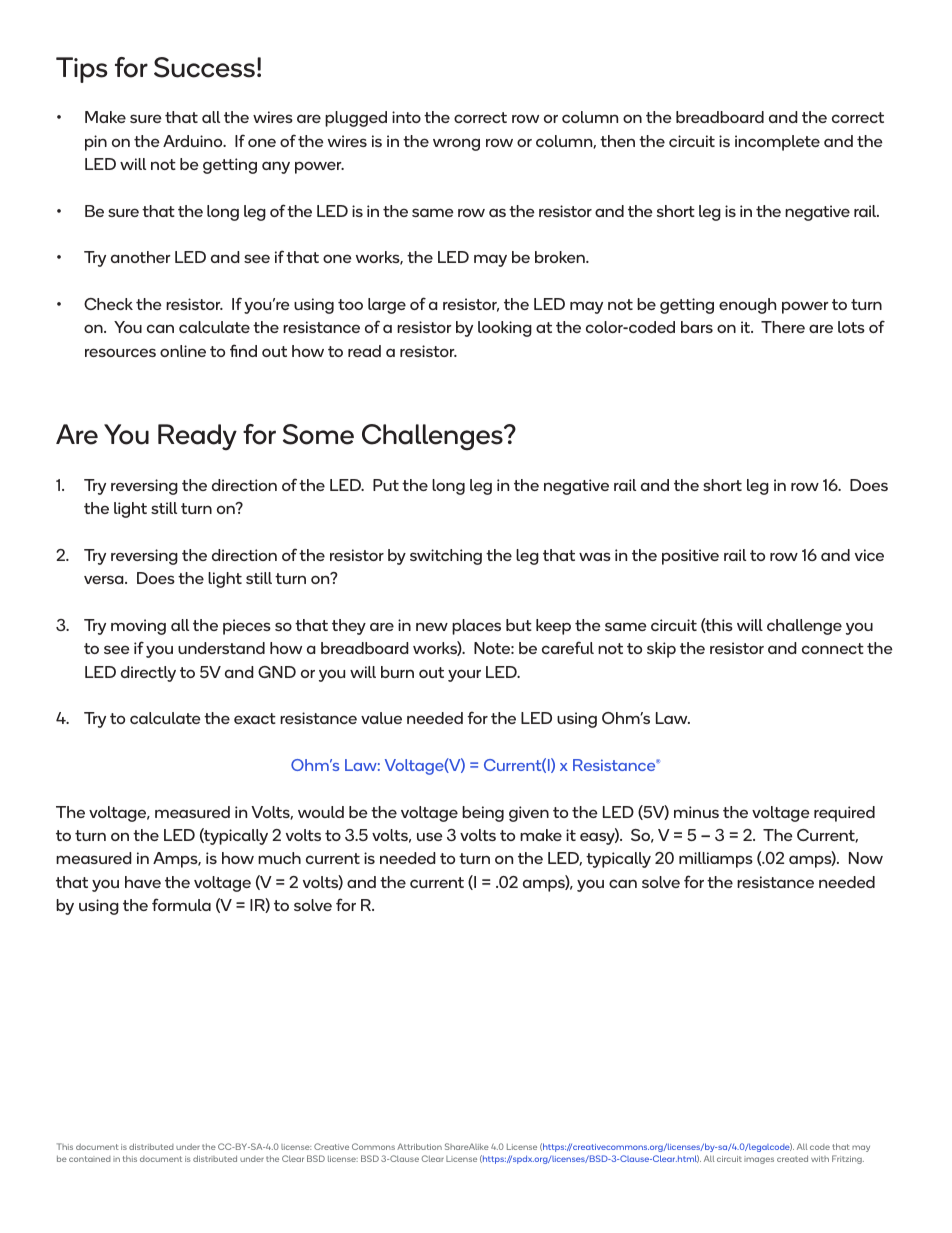 This document has height=1233, width=952. What do you see at coordinates (783, 327) in the document?
I see `There` at bounding box center [783, 327].
